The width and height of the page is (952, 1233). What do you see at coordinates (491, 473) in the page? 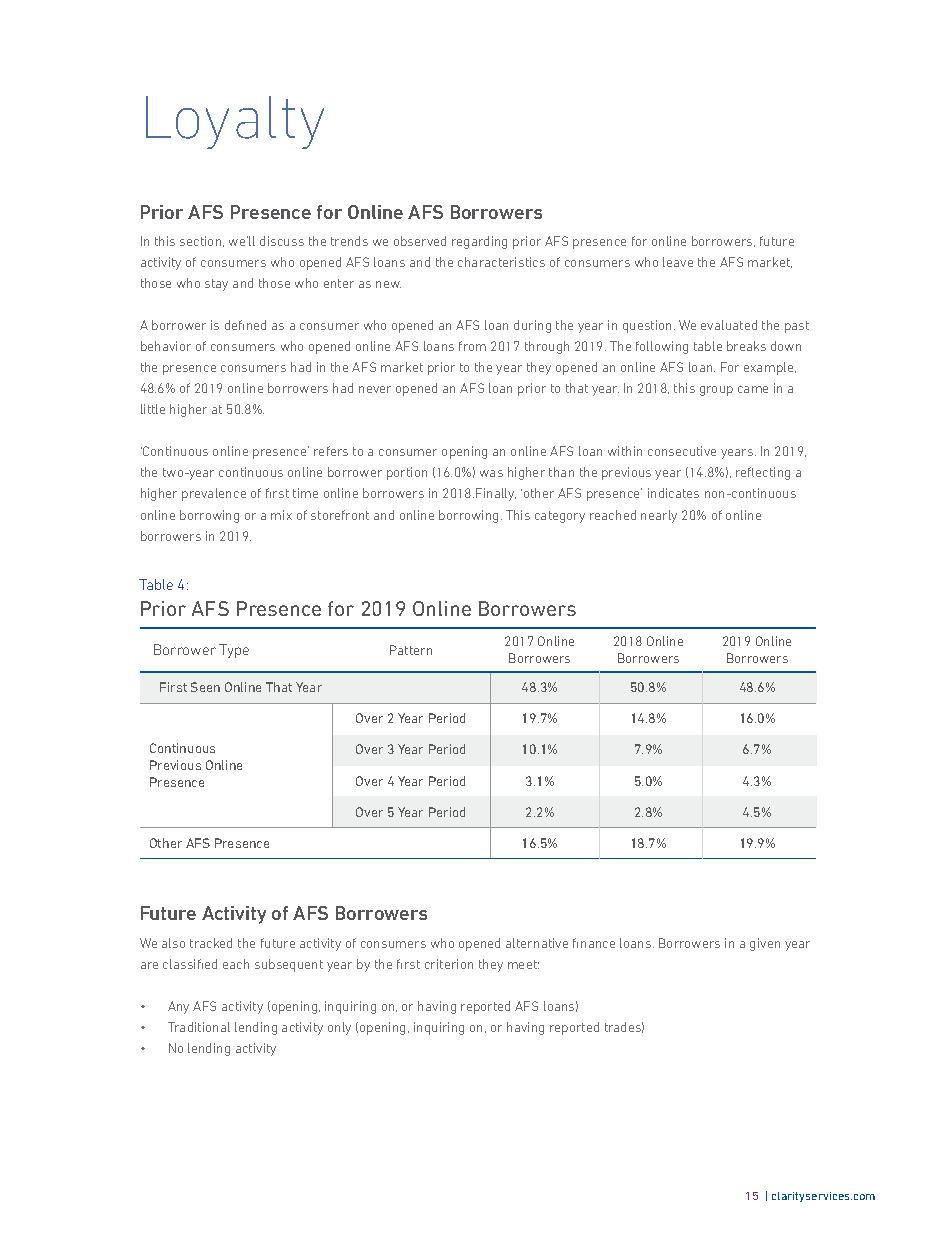
I see `was` at bounding box center [491, 473].
